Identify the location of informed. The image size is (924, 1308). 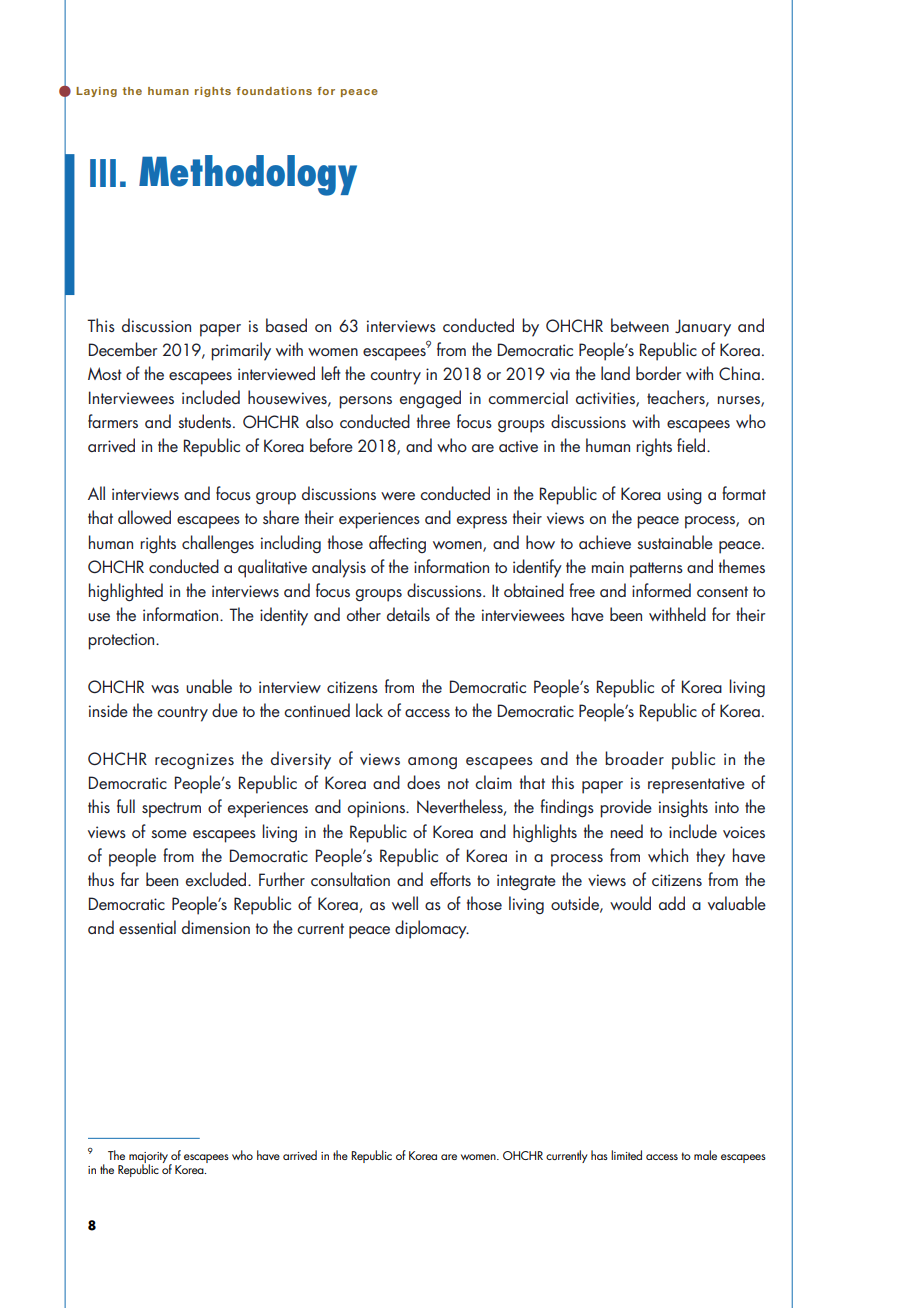
(661, 590).
